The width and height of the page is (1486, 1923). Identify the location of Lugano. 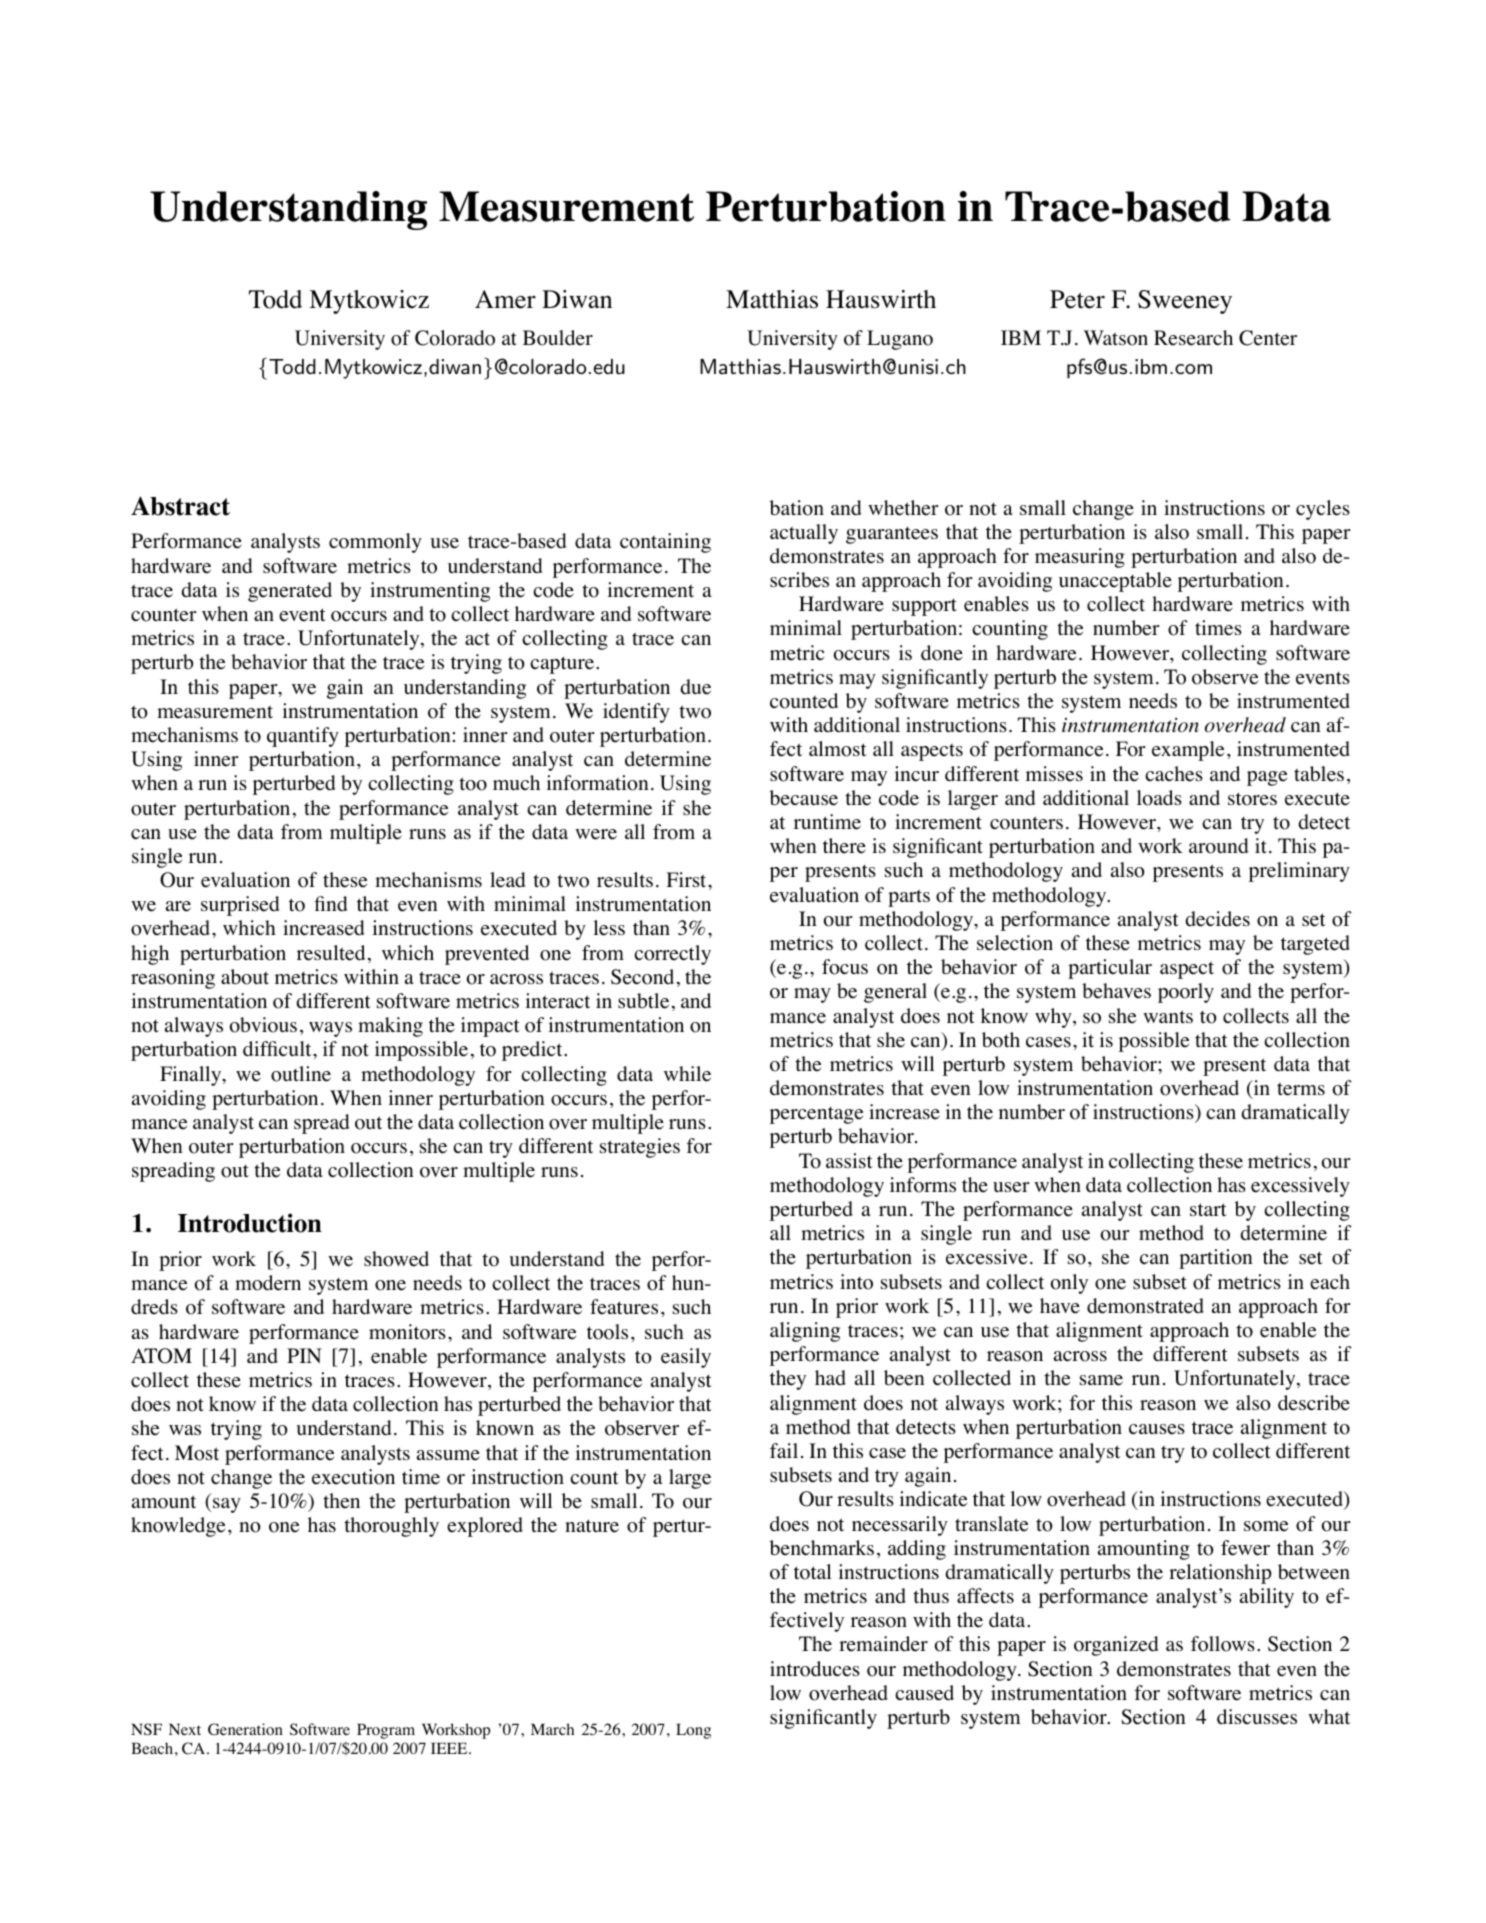
(900, 340).
